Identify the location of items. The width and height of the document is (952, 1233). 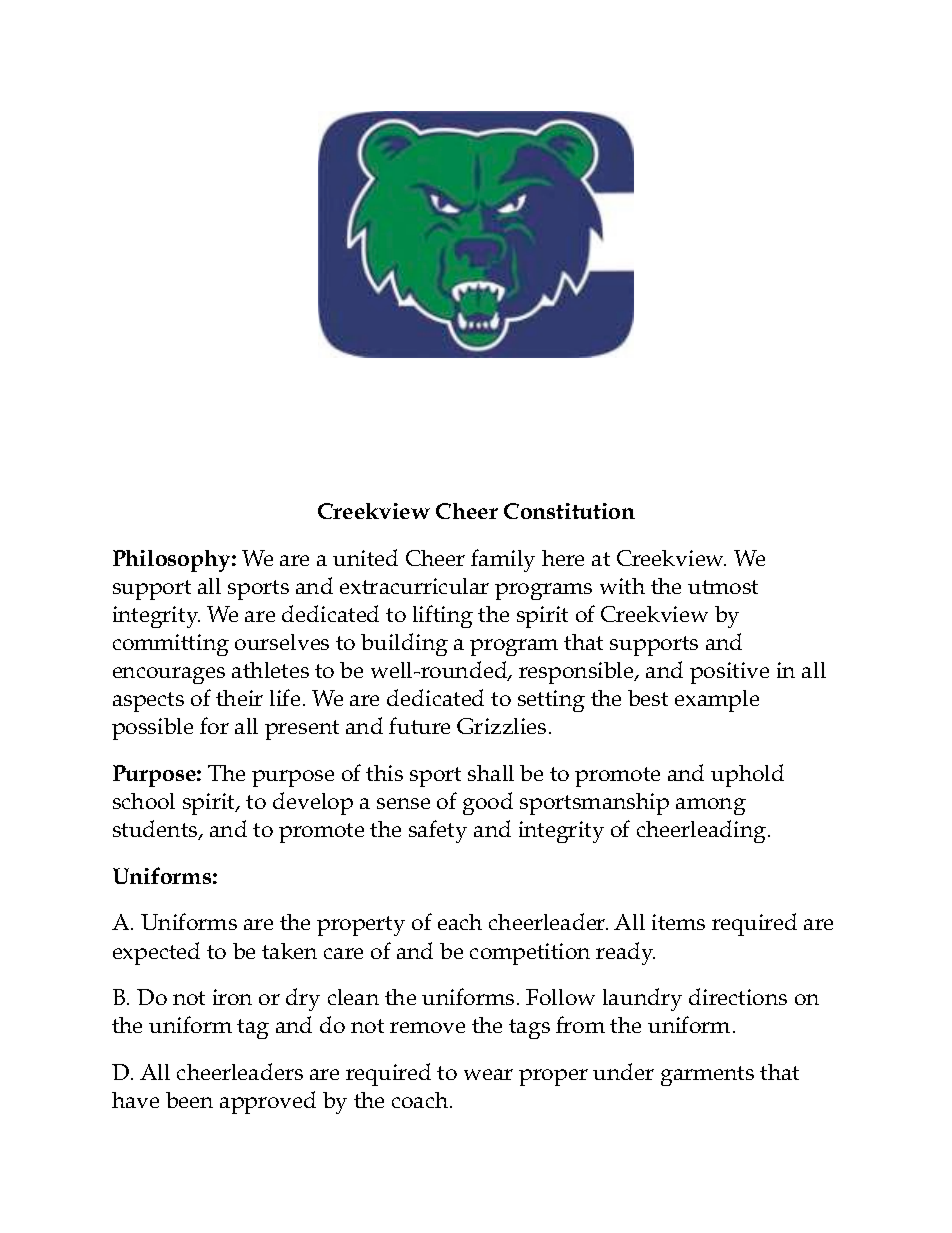
(678, 922).
